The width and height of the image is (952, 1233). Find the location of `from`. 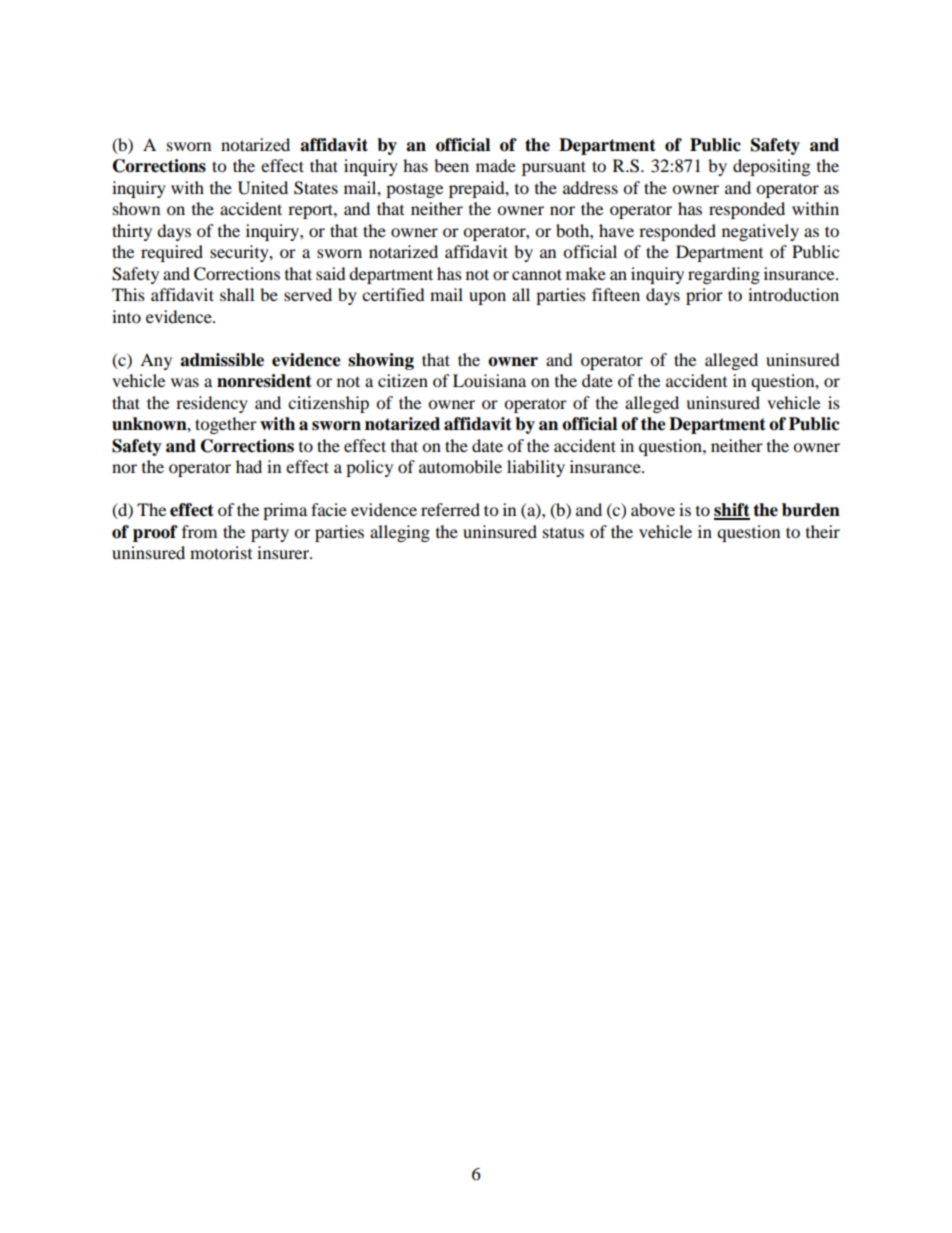

from is located at coordinates (199, 531).
